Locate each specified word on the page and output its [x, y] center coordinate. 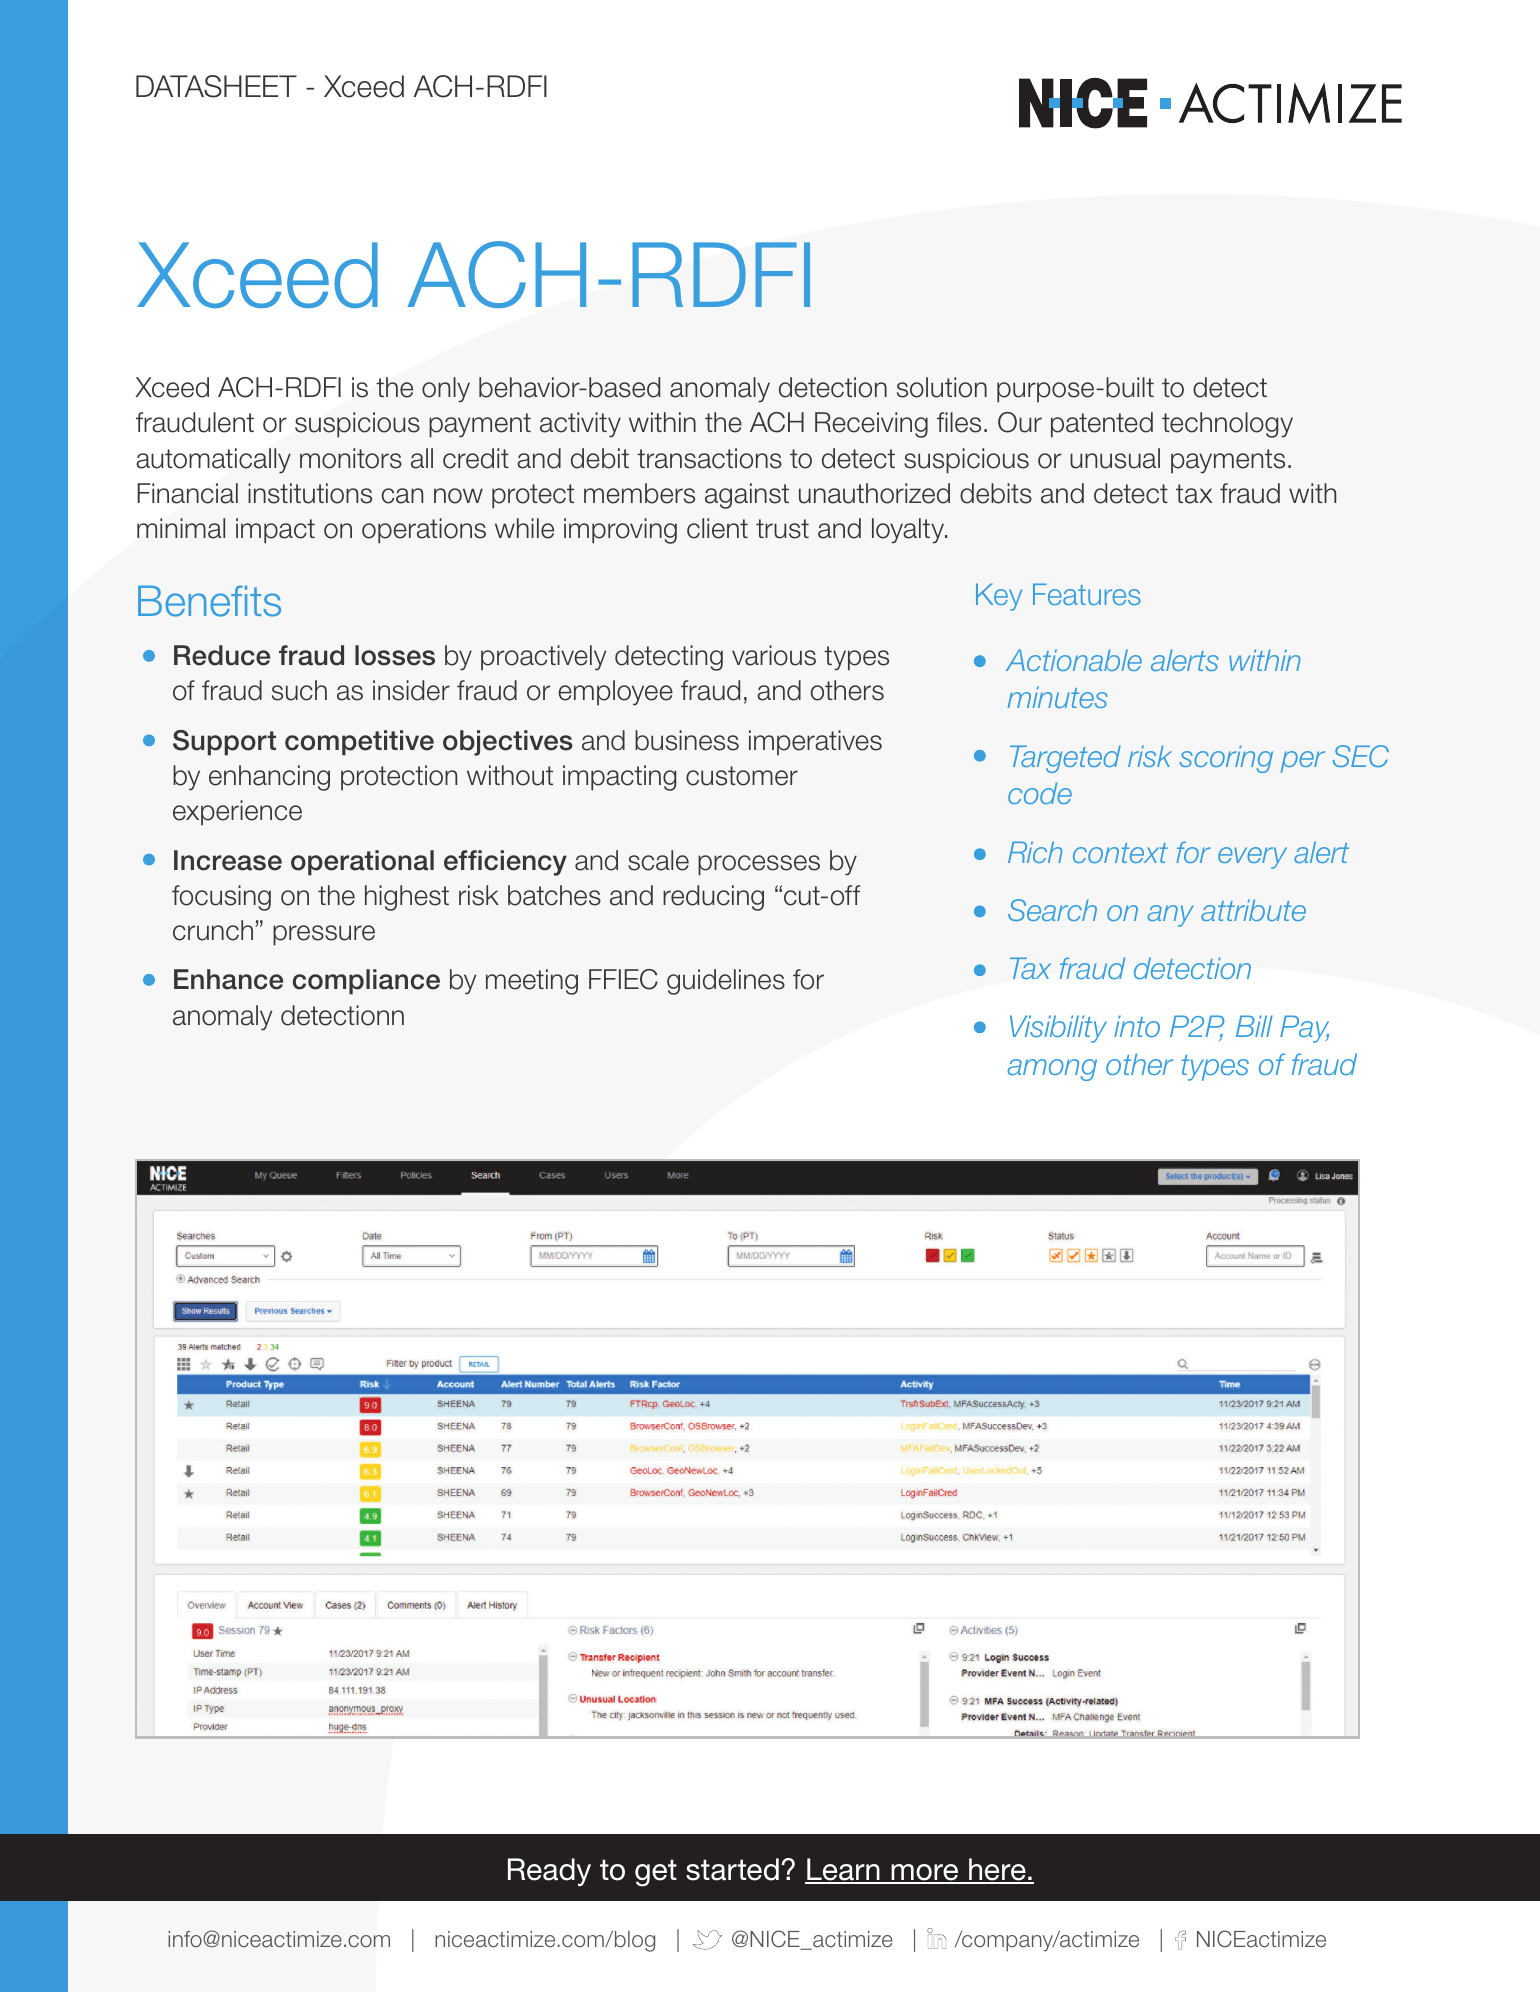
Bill [1254, 1026]
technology [1227, 425]
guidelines [726, 982]
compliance [366, 982]
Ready [549, 1872]
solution [942, 387]
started [732, 1869]
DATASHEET [216, 86]
